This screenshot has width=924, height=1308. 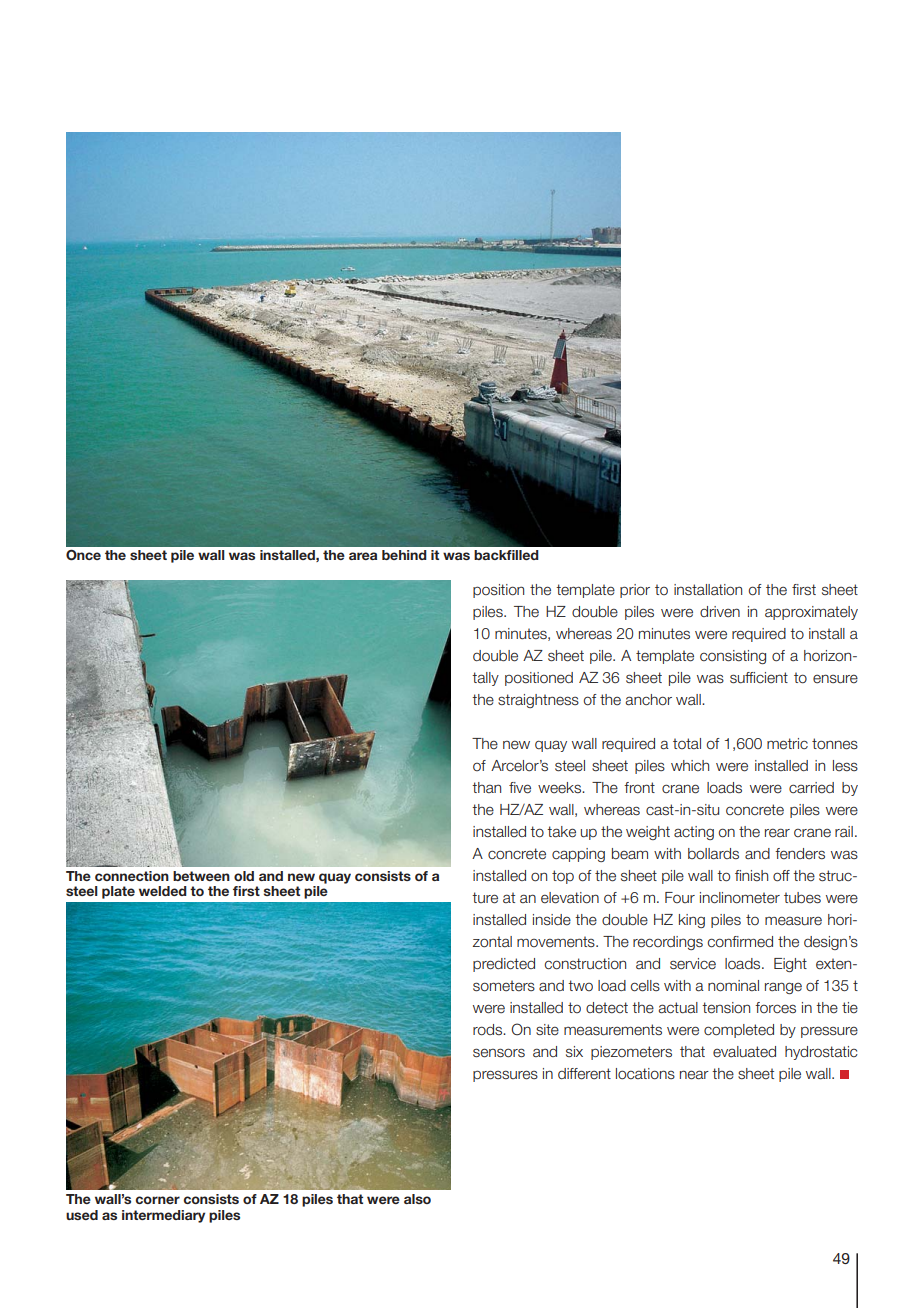 I want to click on top, so click(x=563, y=877).
